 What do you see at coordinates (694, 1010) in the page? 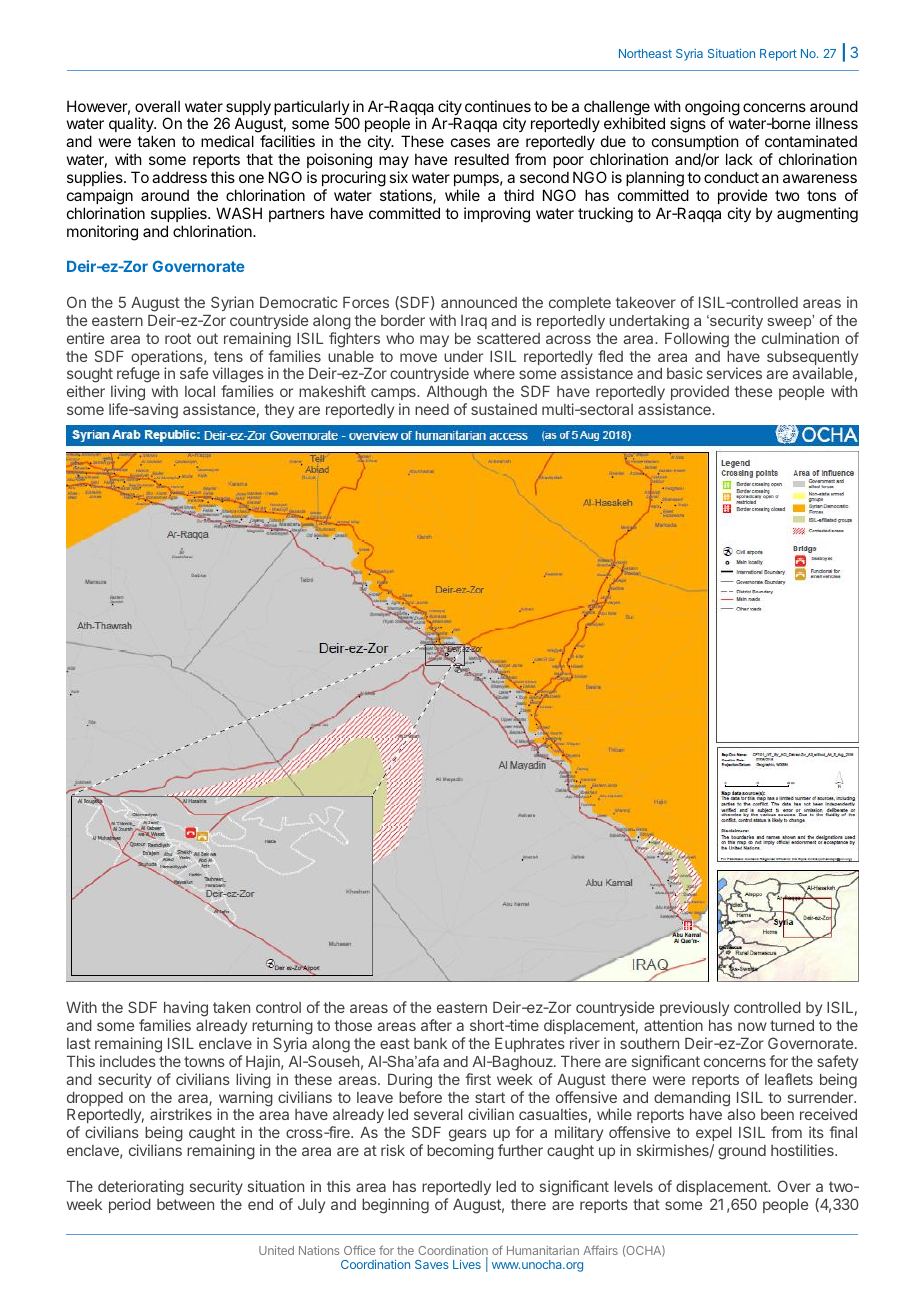
I see `previously` at bounding box center [694, 1010].
